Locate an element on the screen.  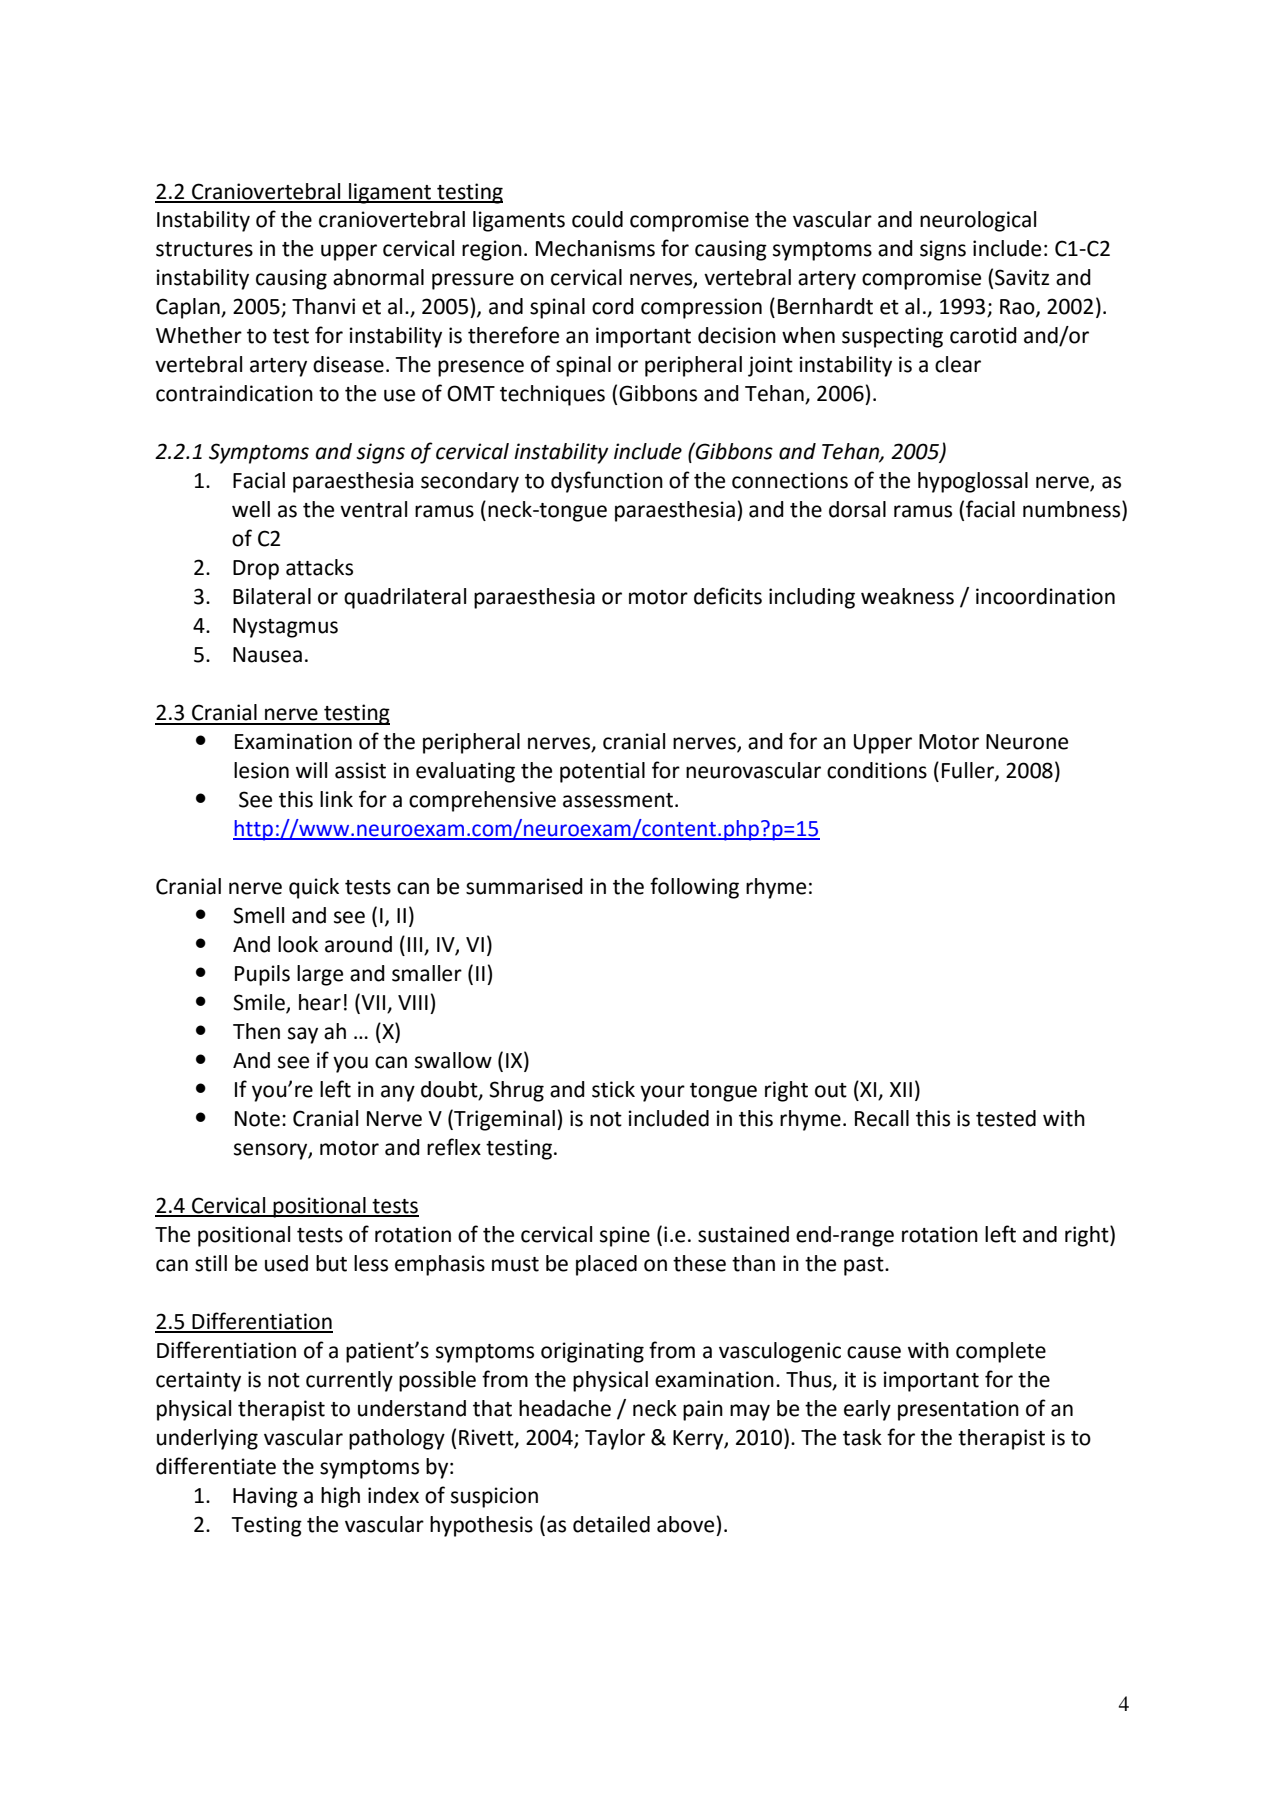
abnormal is located at coordinates (378, 277).
